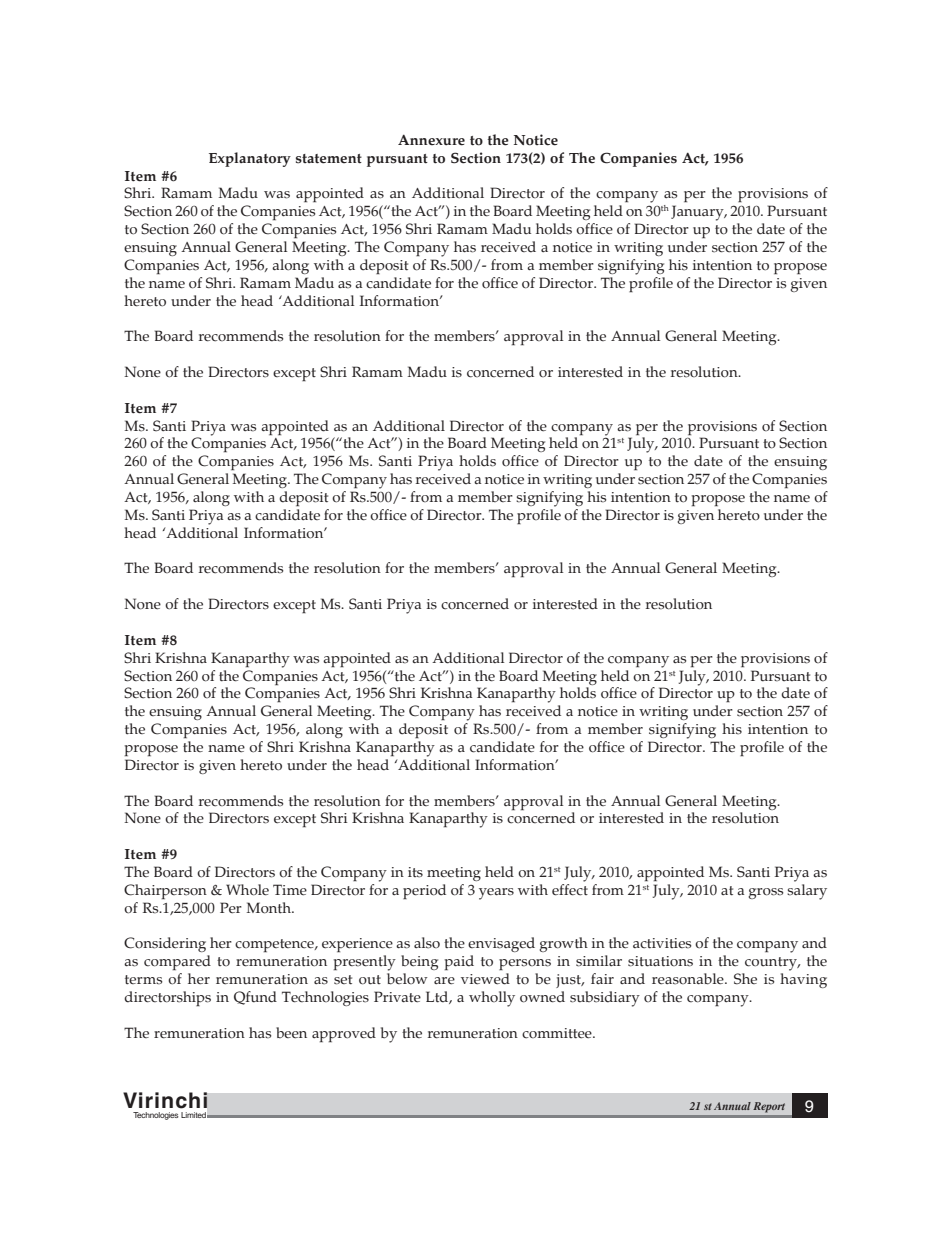  What do you see at coordinates (291, 1033) in the page?
I see `been` at bounding box center [291, 1033].
